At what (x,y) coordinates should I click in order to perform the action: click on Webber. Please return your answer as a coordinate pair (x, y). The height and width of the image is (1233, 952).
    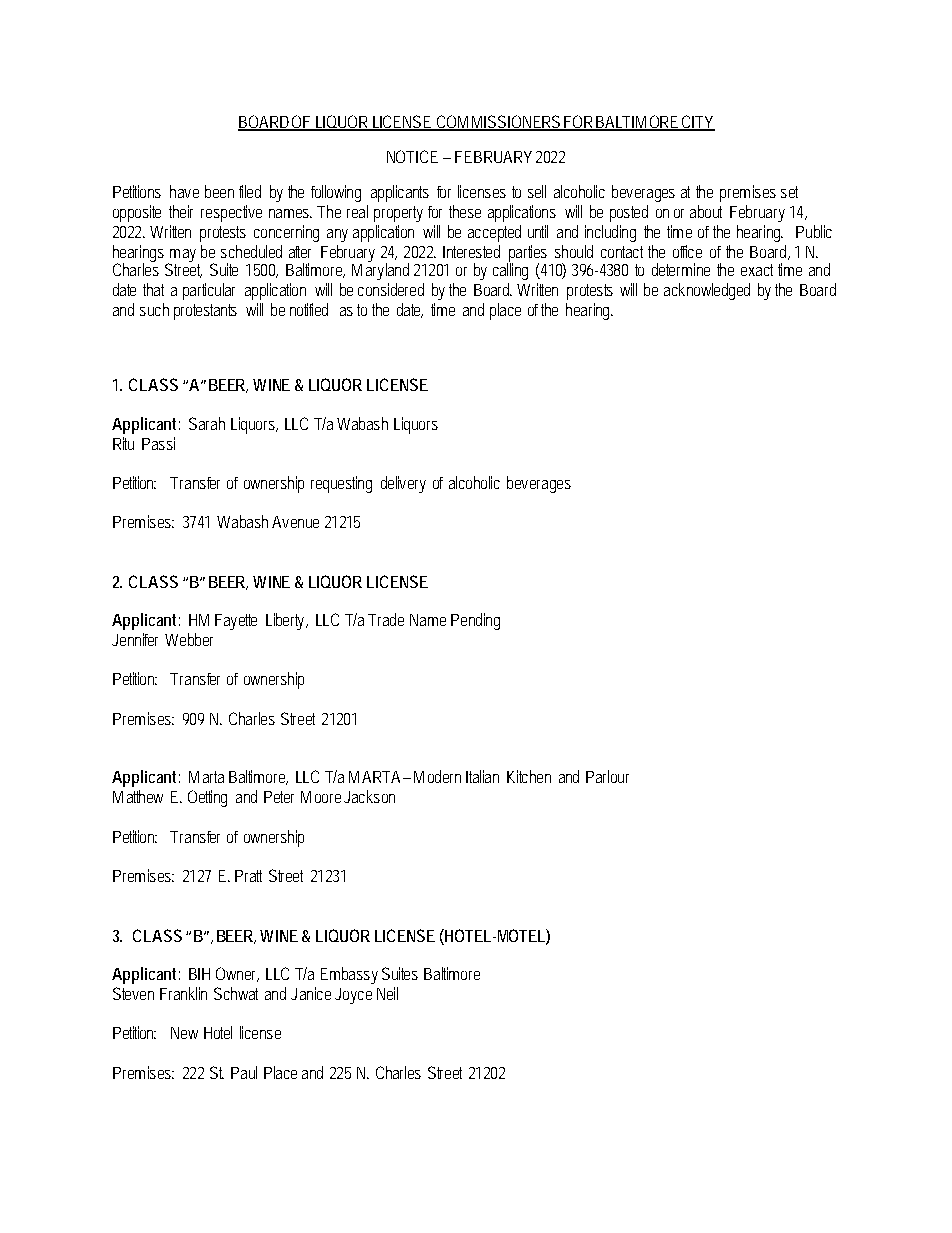
    Looking at the image, I should click on (189, 639).
